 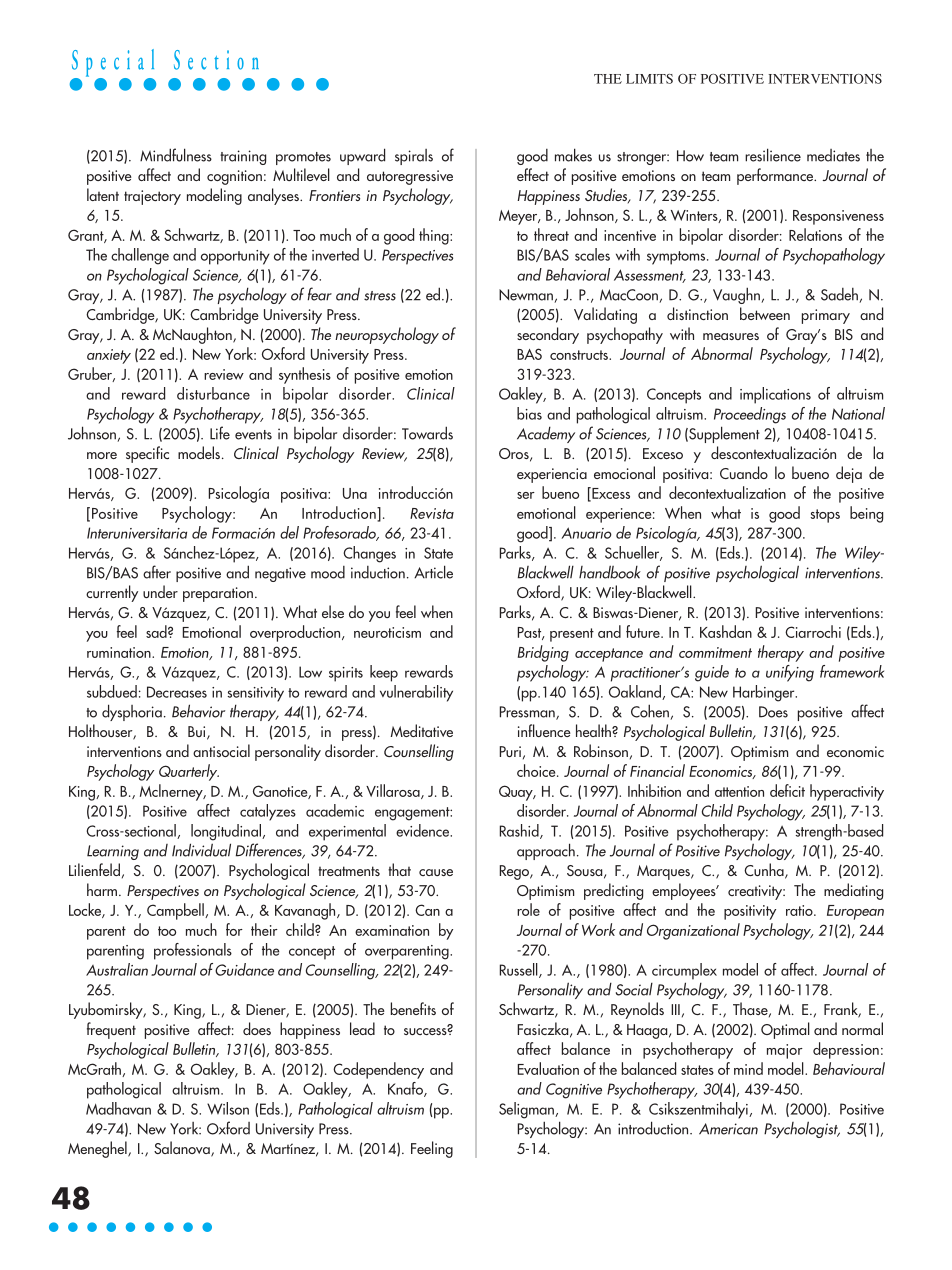 I want to click on deficit, so click(x=787, y=790).
